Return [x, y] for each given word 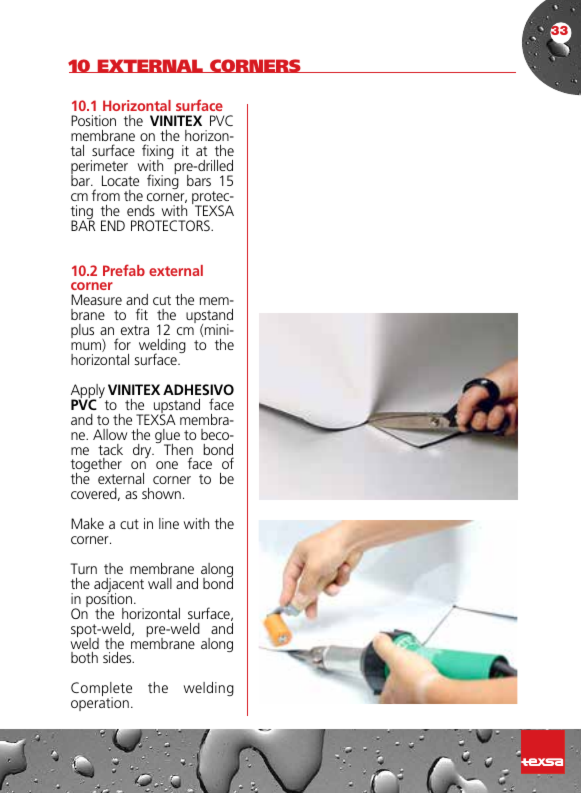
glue [167, 437]
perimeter [99, 168]
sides [118, 657]
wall [160, 583]
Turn [84, 568]
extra [135, 330]
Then [178, 451]
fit [142, 314]
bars [199, 180]
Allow [110, 434]
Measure [96, 299]
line [169, 523]
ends [141, 210]
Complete [101, 690]
